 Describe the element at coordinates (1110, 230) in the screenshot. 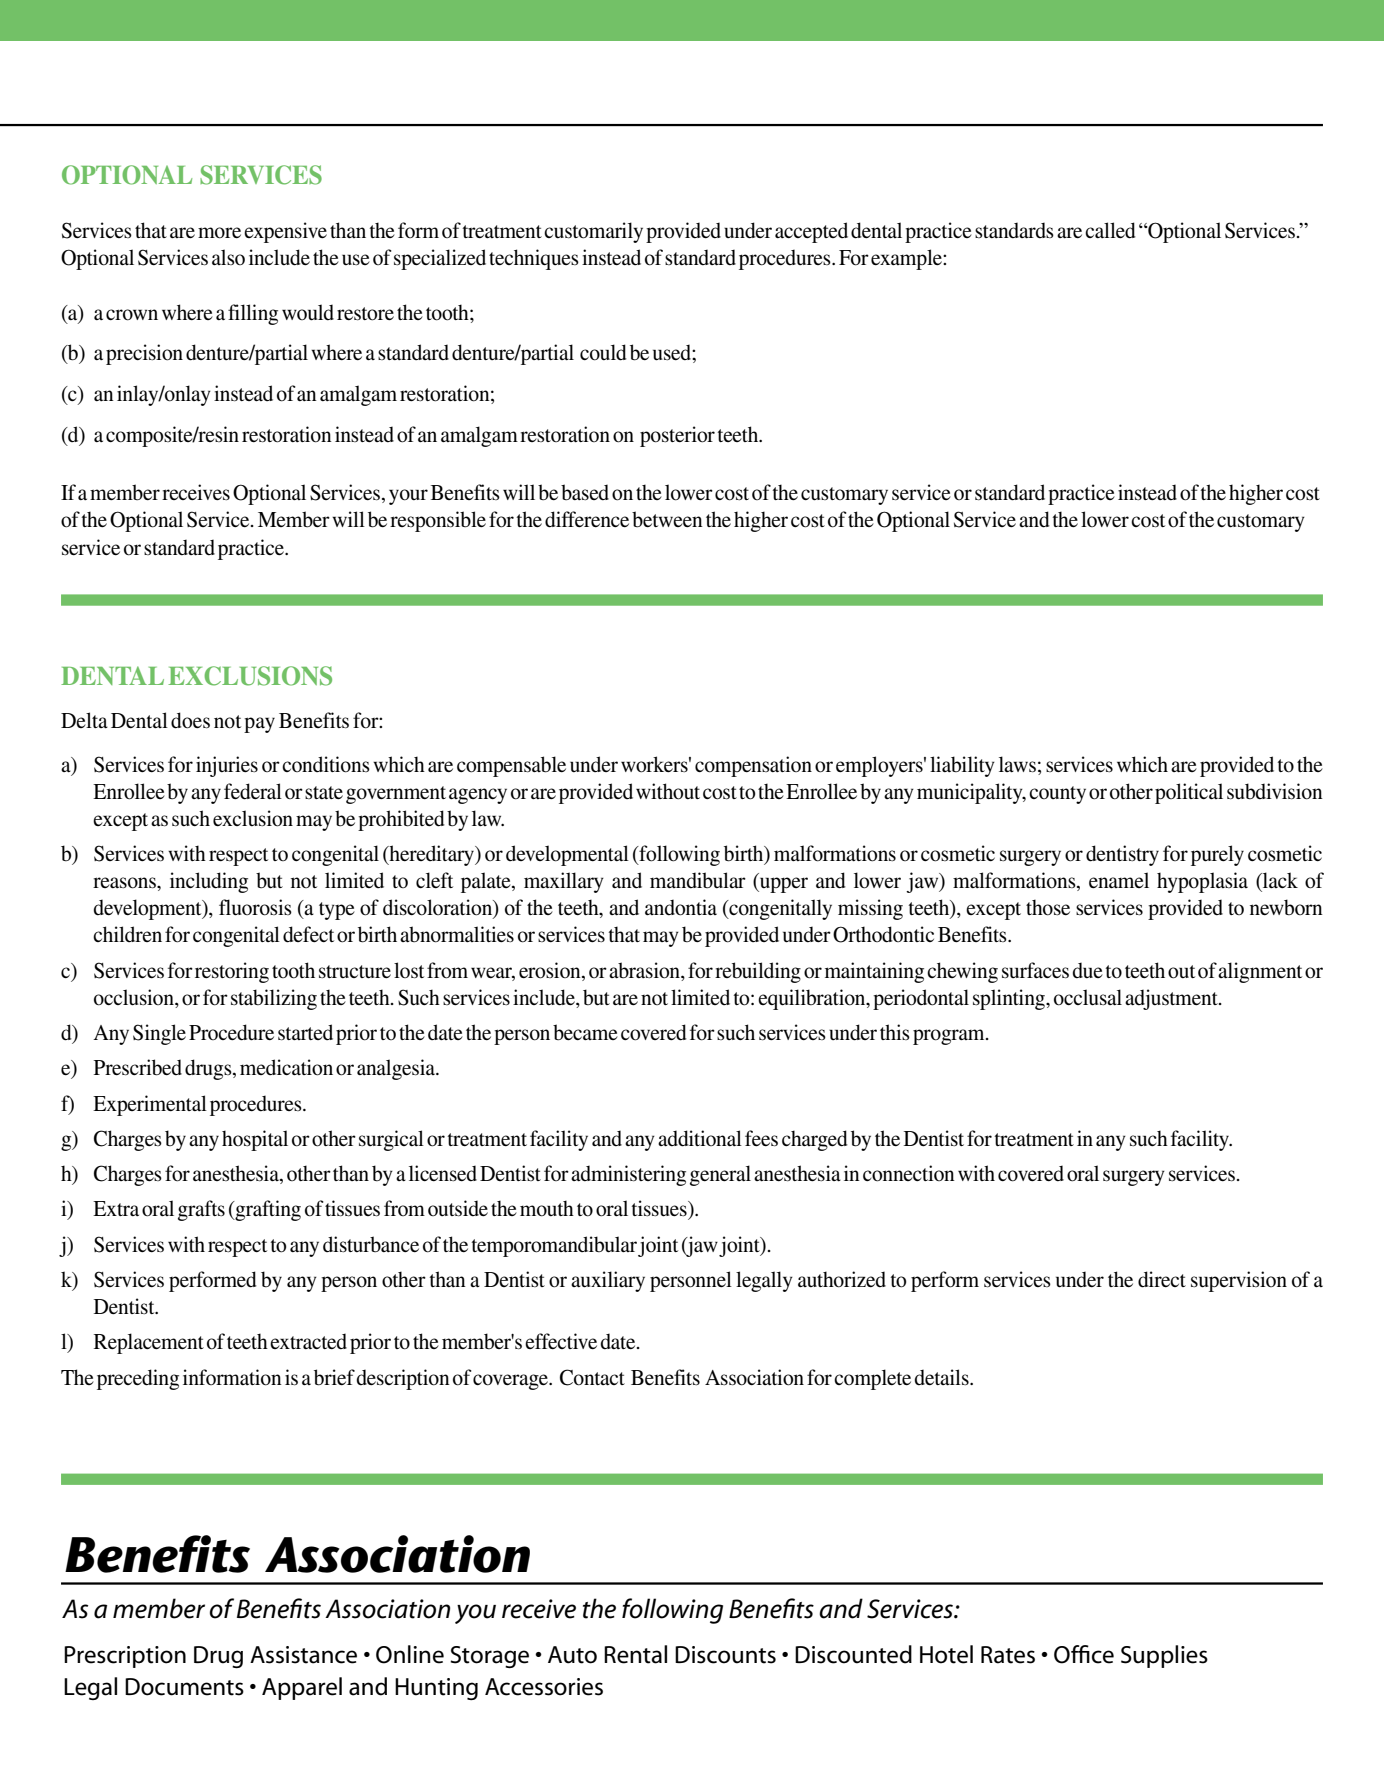

I see `called` at that location.
